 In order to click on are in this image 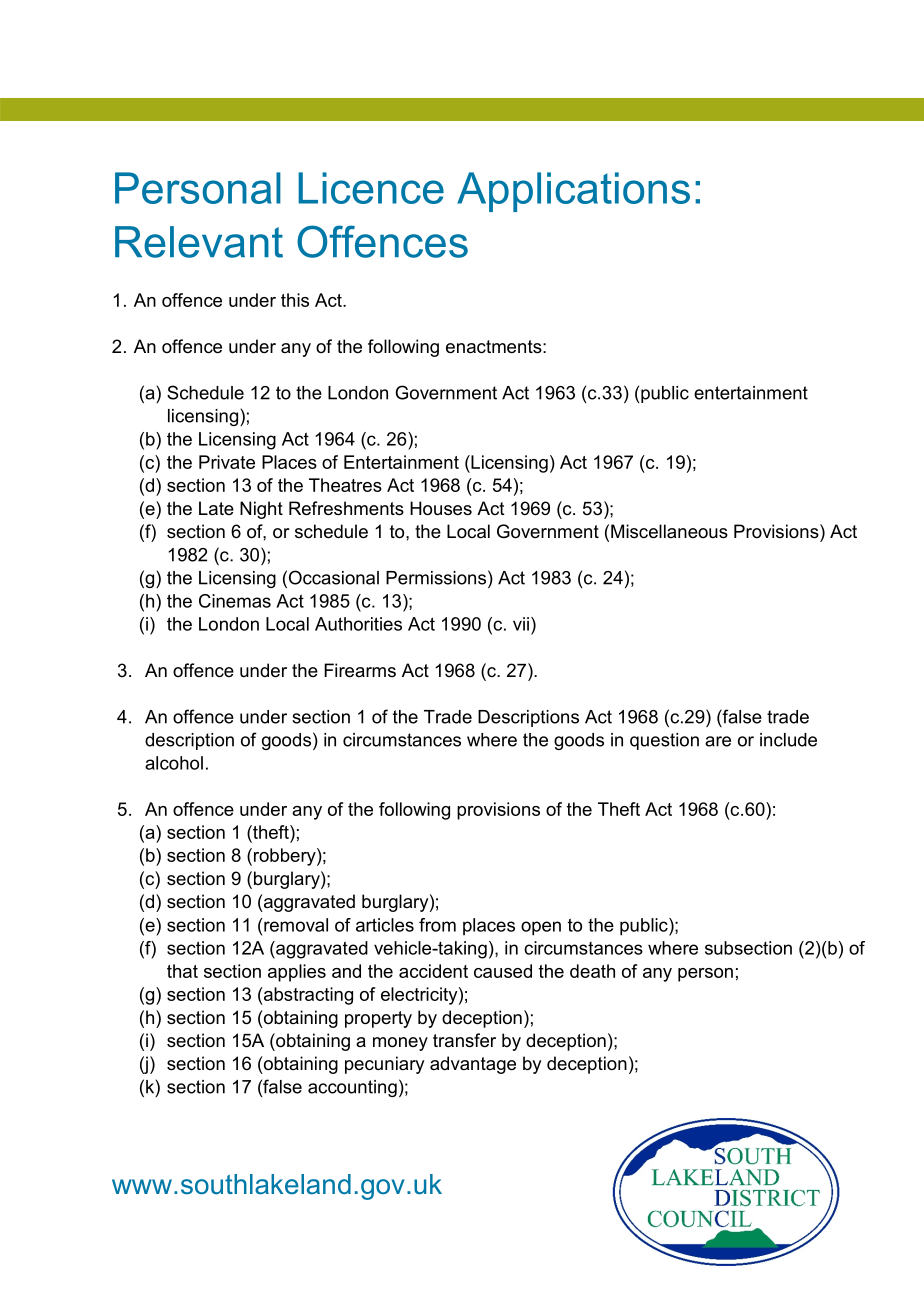, I will do `click(718, 741)`.
